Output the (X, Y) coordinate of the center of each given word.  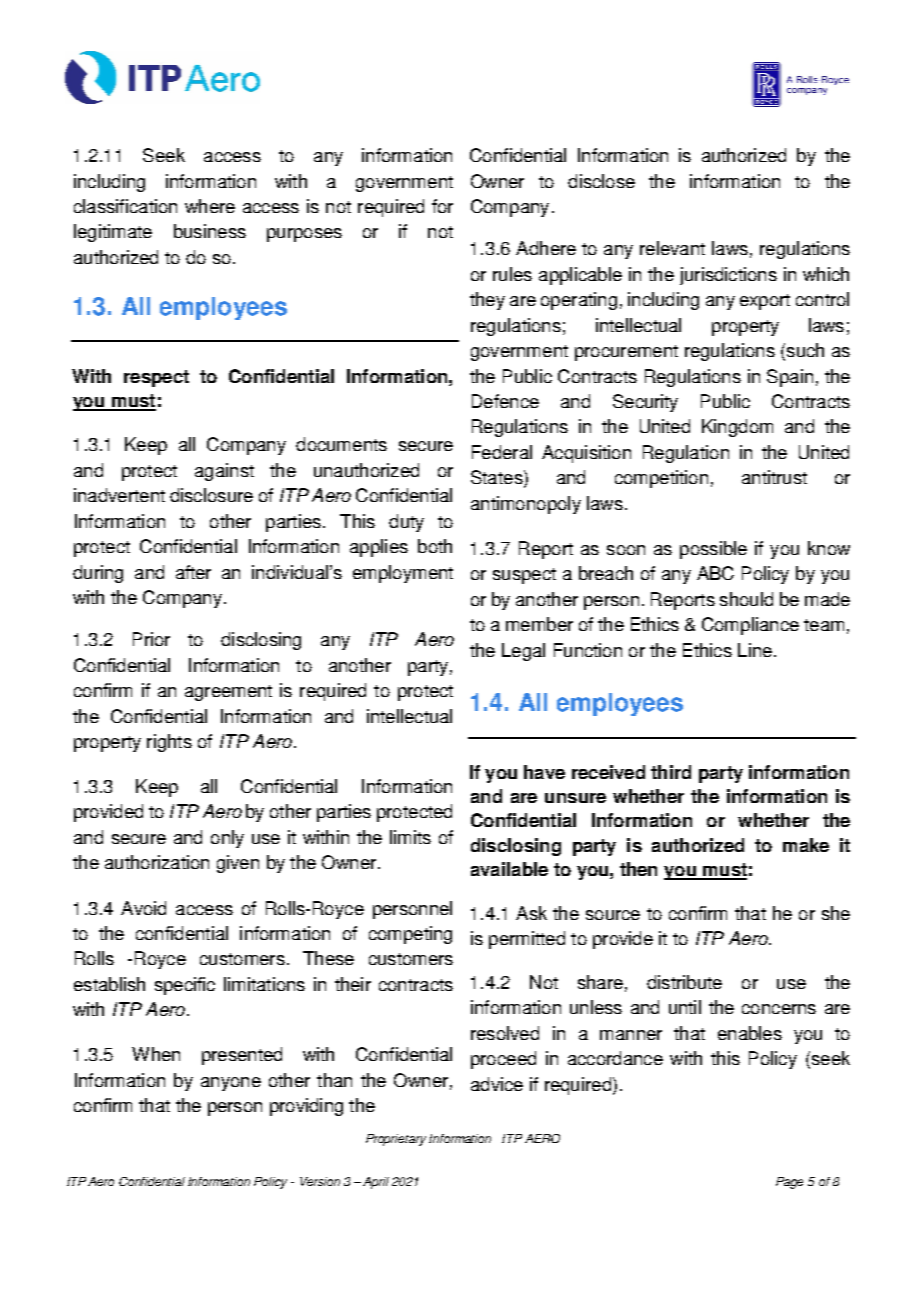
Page (789, 1183)
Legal (523, 652)
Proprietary (396, 1140)
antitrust (774, 477)
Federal (502, 452)
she (836, 913)
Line (755, 650)
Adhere (546, 248)
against (224, 472)
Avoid (143, 908)
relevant (672, 248)
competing (410, 935)
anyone (231, 1084)
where (210, 206)
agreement (228, 693)
